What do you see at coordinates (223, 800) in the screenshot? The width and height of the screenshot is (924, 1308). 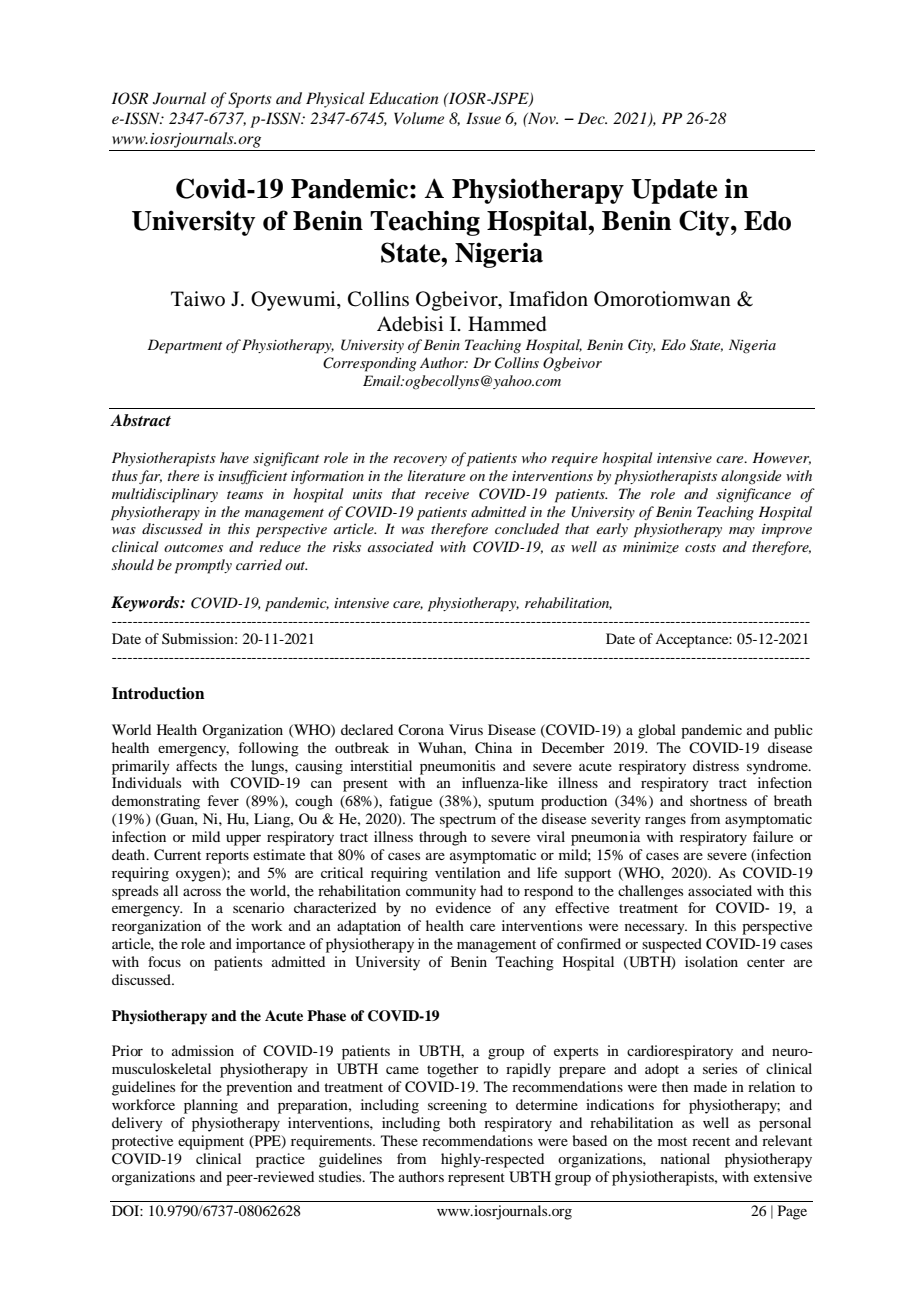 I see `fever` at bounding box center [223, 800].
